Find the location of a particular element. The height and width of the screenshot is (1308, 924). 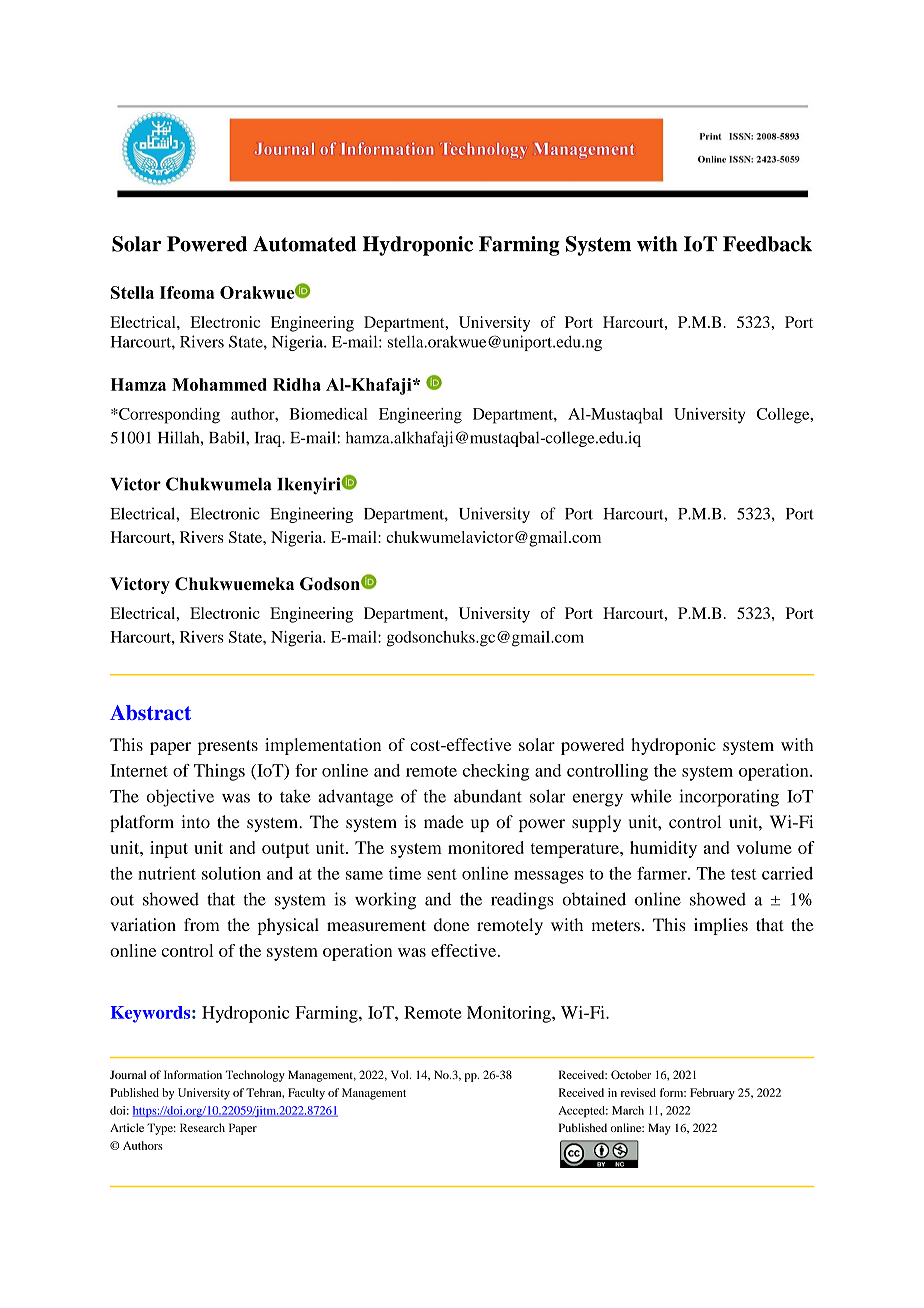

Research is located at coordinates (202, 1127).
